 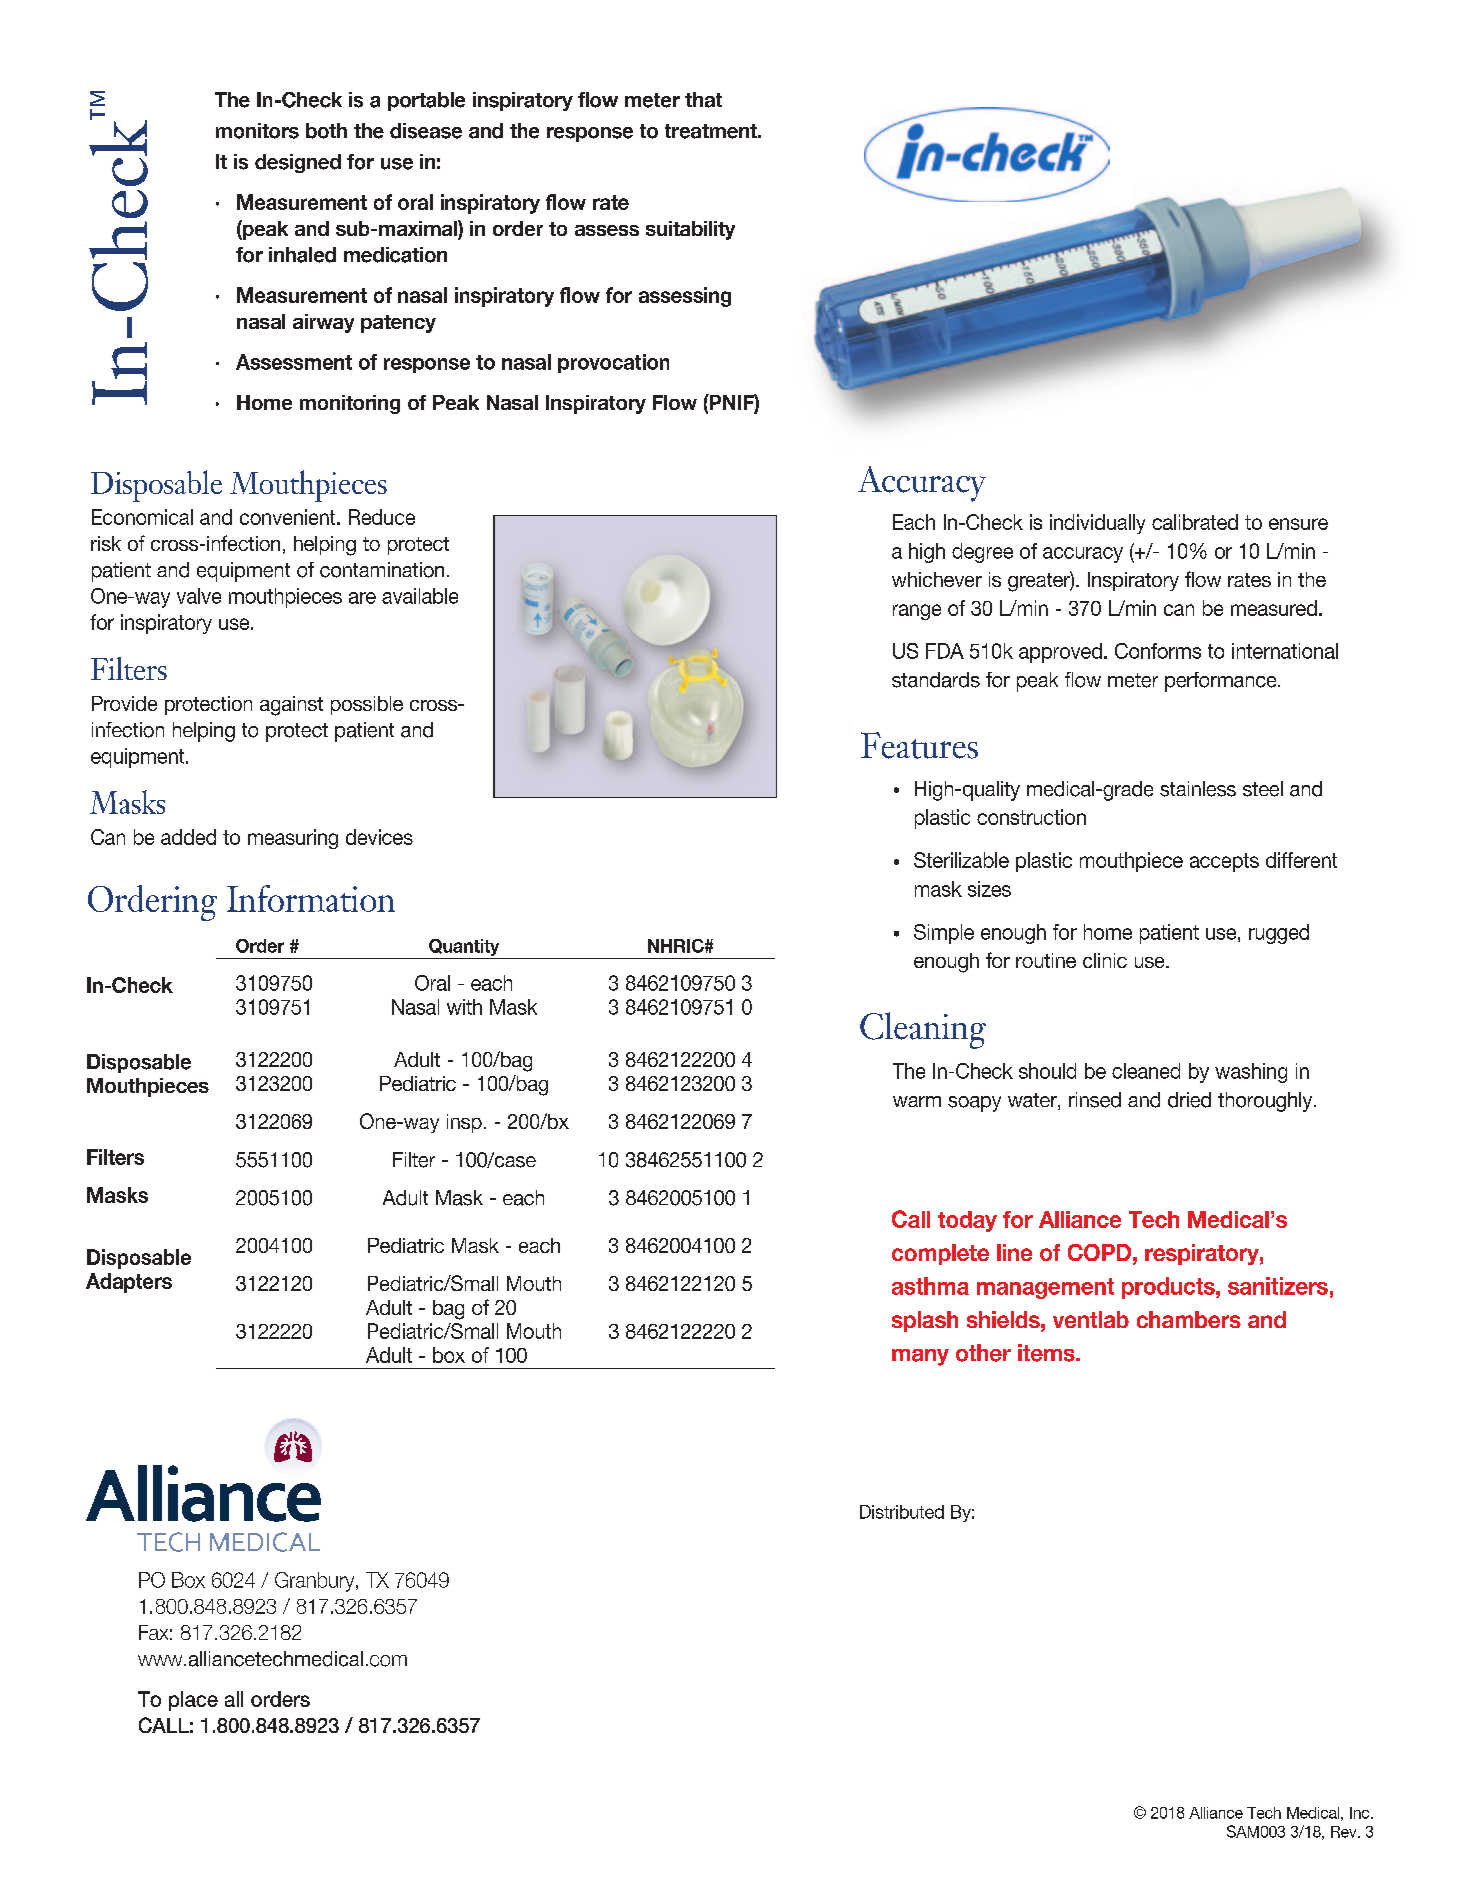 What do you see at coordinates (923, 1030) in the image?
I see `Cleaning` at bounding box center [923, 1030].
